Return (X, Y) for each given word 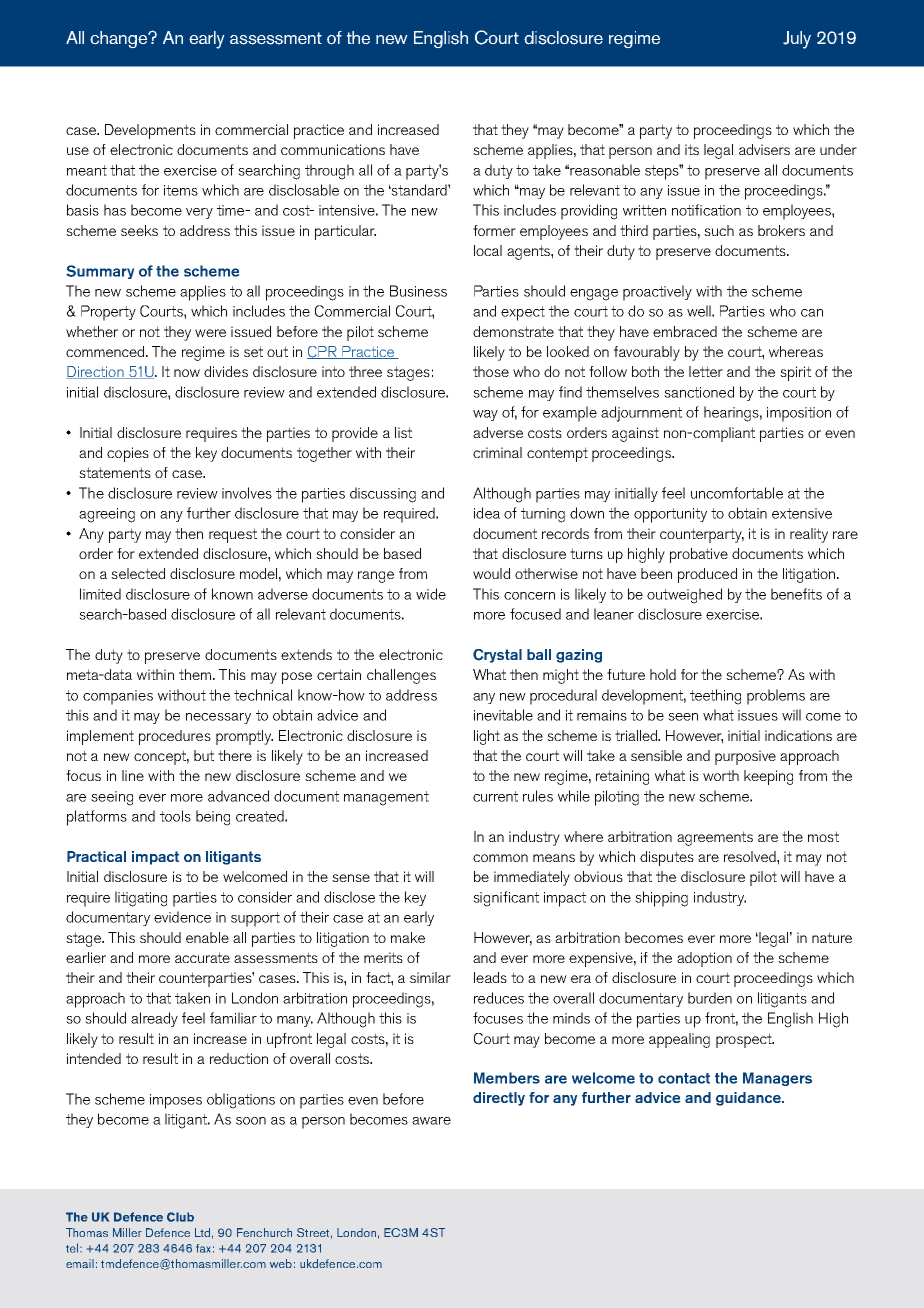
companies (118, 697)
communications (333, 149)
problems (776, 697)
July (797, 40)
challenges (401, 676)
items (181, 190)
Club (180, 1217)
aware (431, 1121)
